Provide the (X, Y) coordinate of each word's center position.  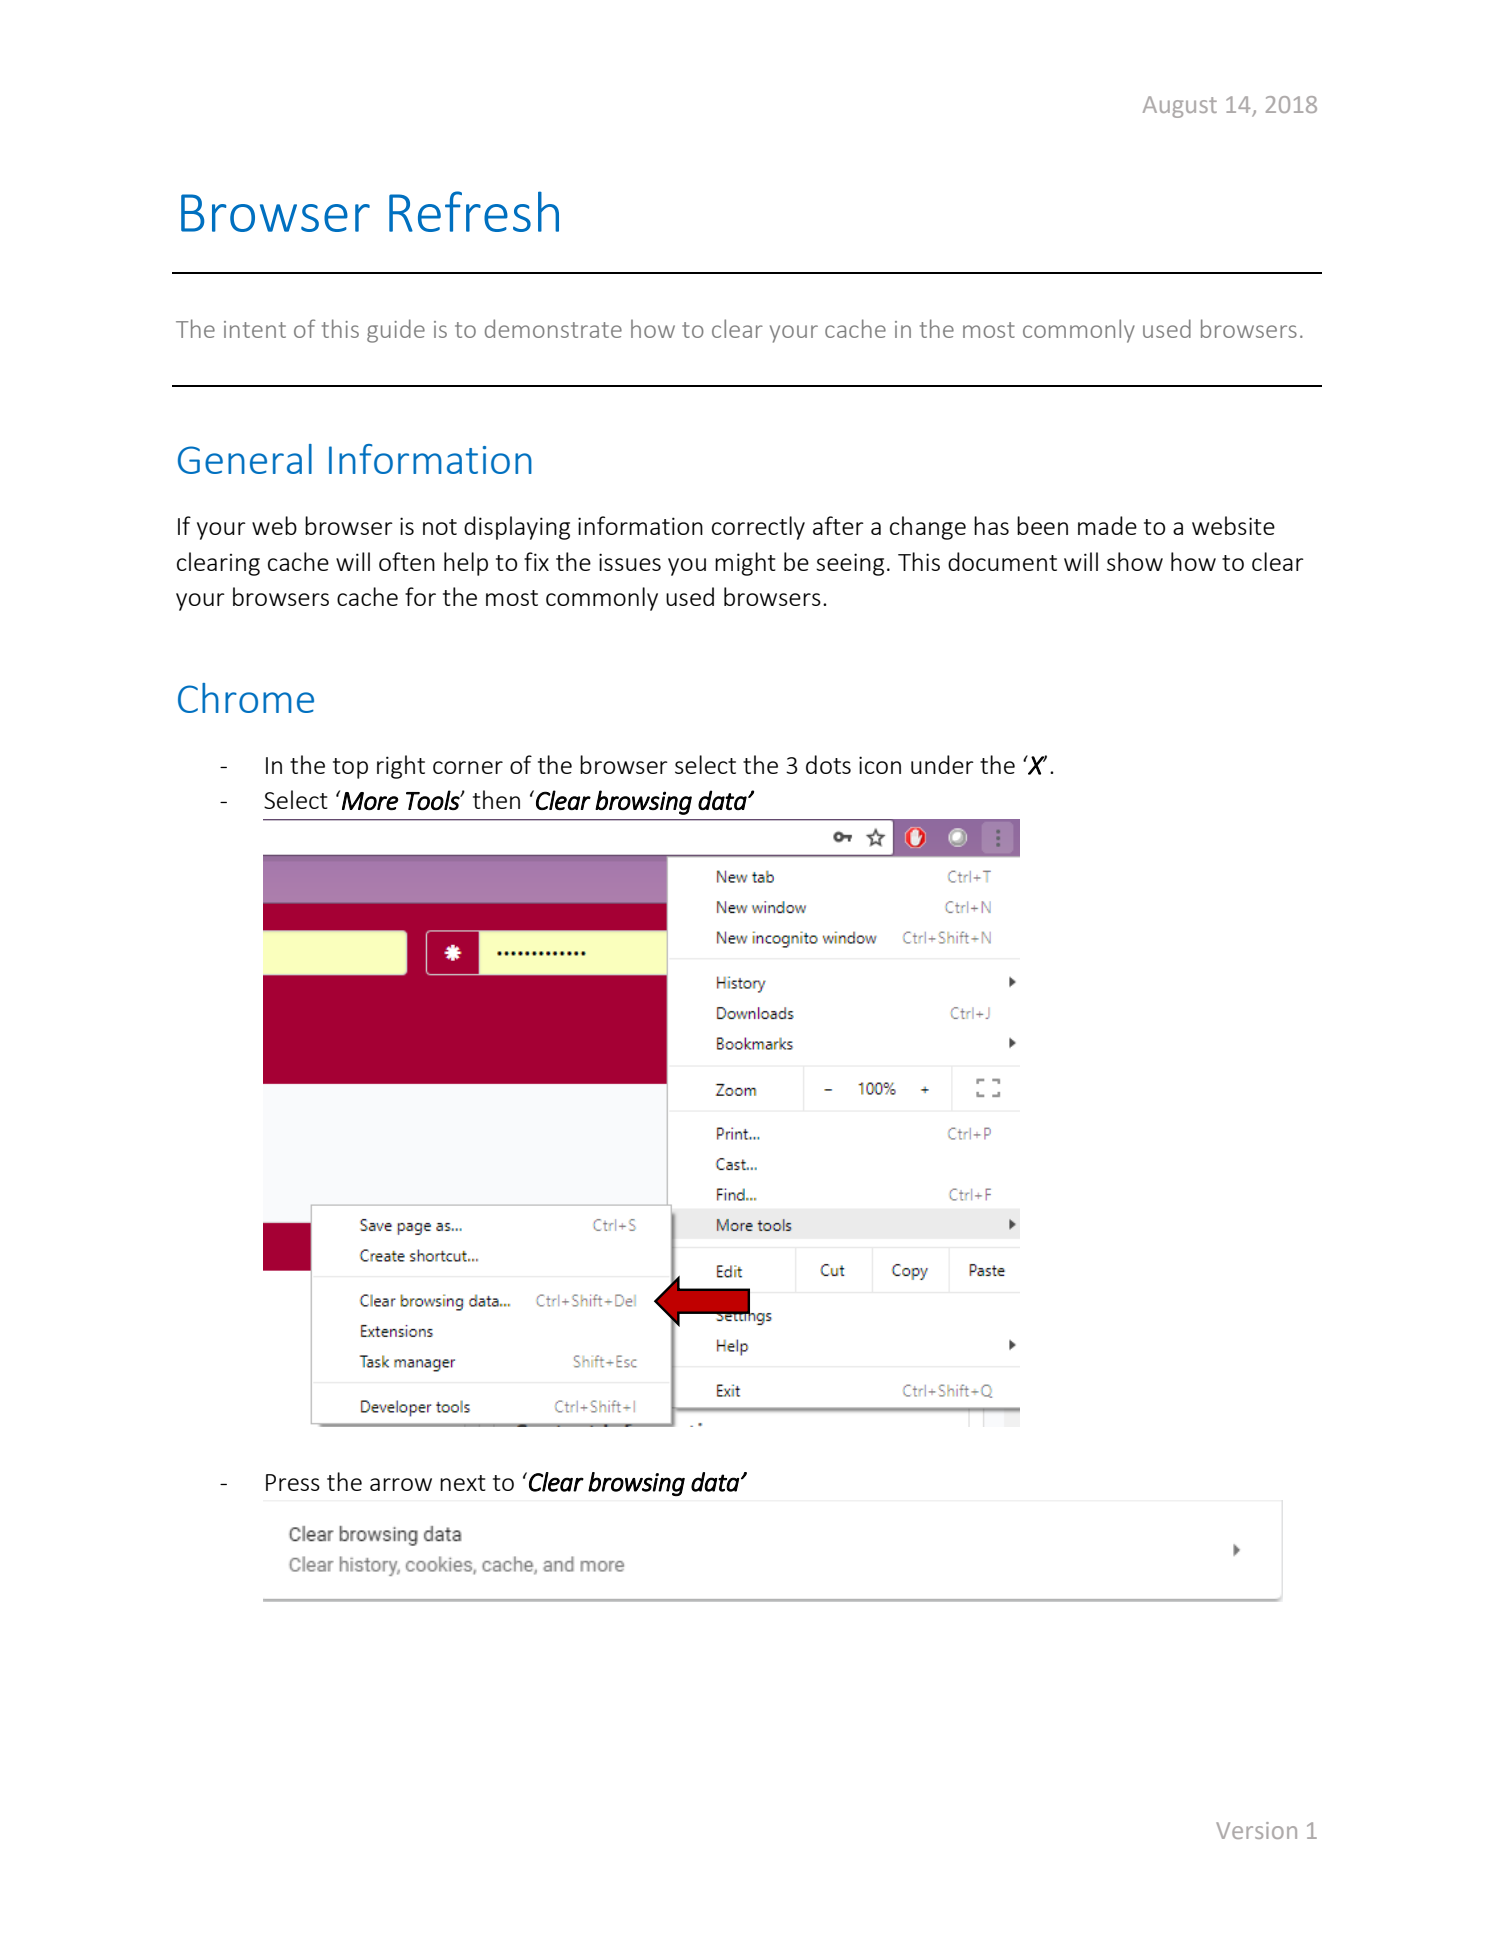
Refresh (474, 211)
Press (293, 1482)
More (370, 801)
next (463, 1483)
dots (828, 764)
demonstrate (553, 328)
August (1180, 107)
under (942, 764)
